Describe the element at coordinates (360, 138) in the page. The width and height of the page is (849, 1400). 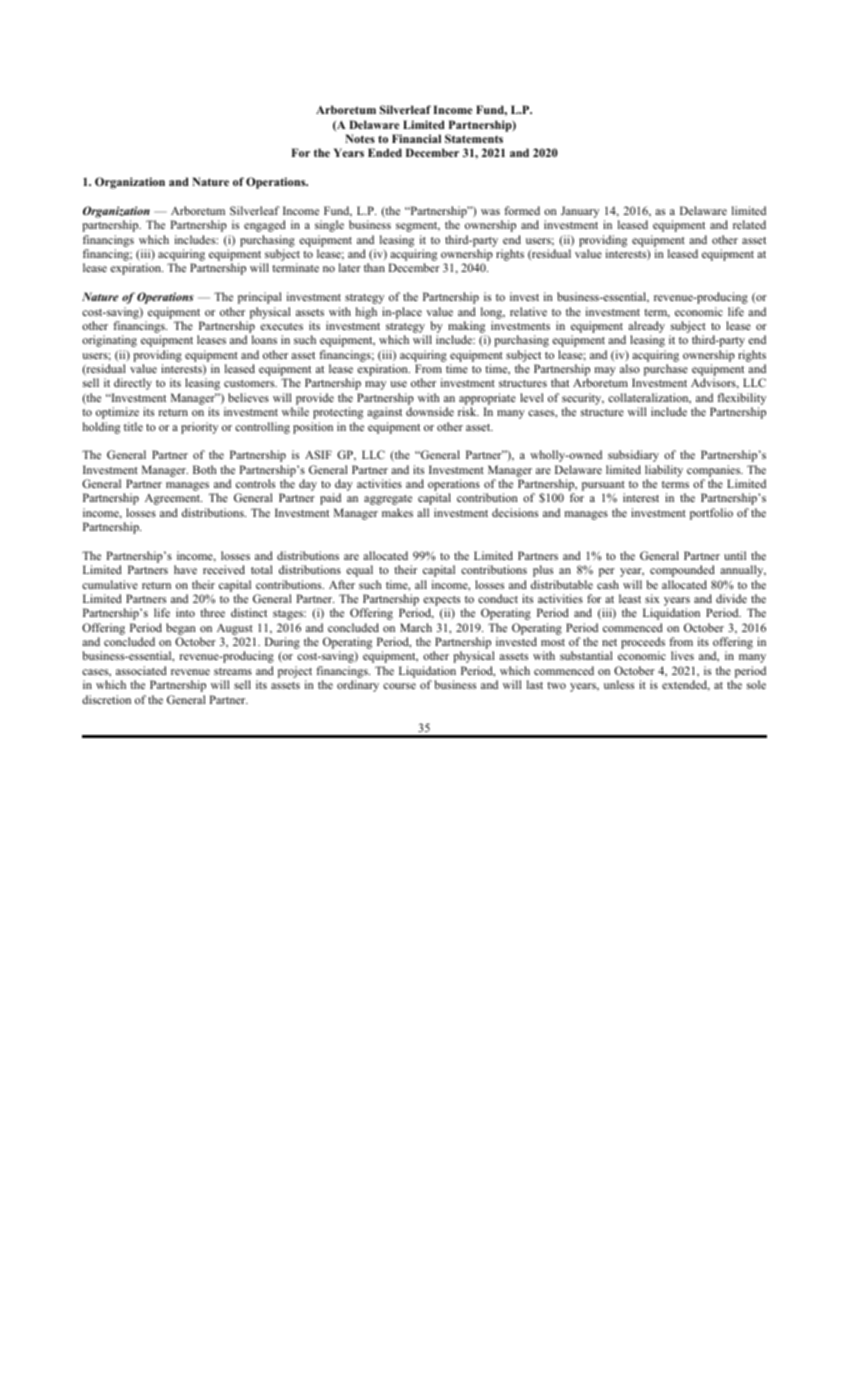
I see `Notes` at that location.
